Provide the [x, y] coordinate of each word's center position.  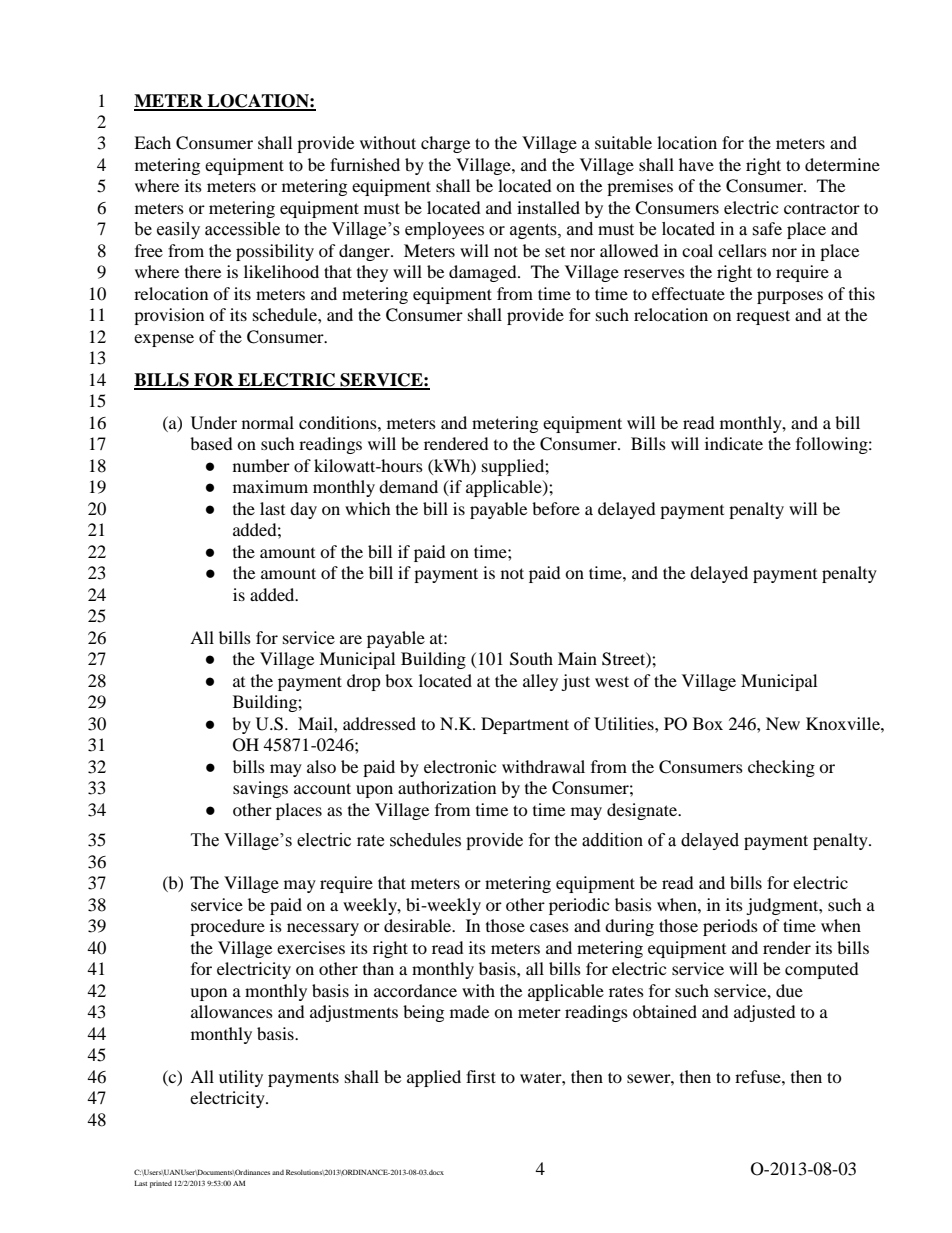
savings [260, 789]
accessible [242, 229]
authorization [447, 787]
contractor [822, 209]
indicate [734, 443]
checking [781, 768]
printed [161, 1184]
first [481, 1076]
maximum [270, 486]
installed [548, 207]
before [556, 508]
